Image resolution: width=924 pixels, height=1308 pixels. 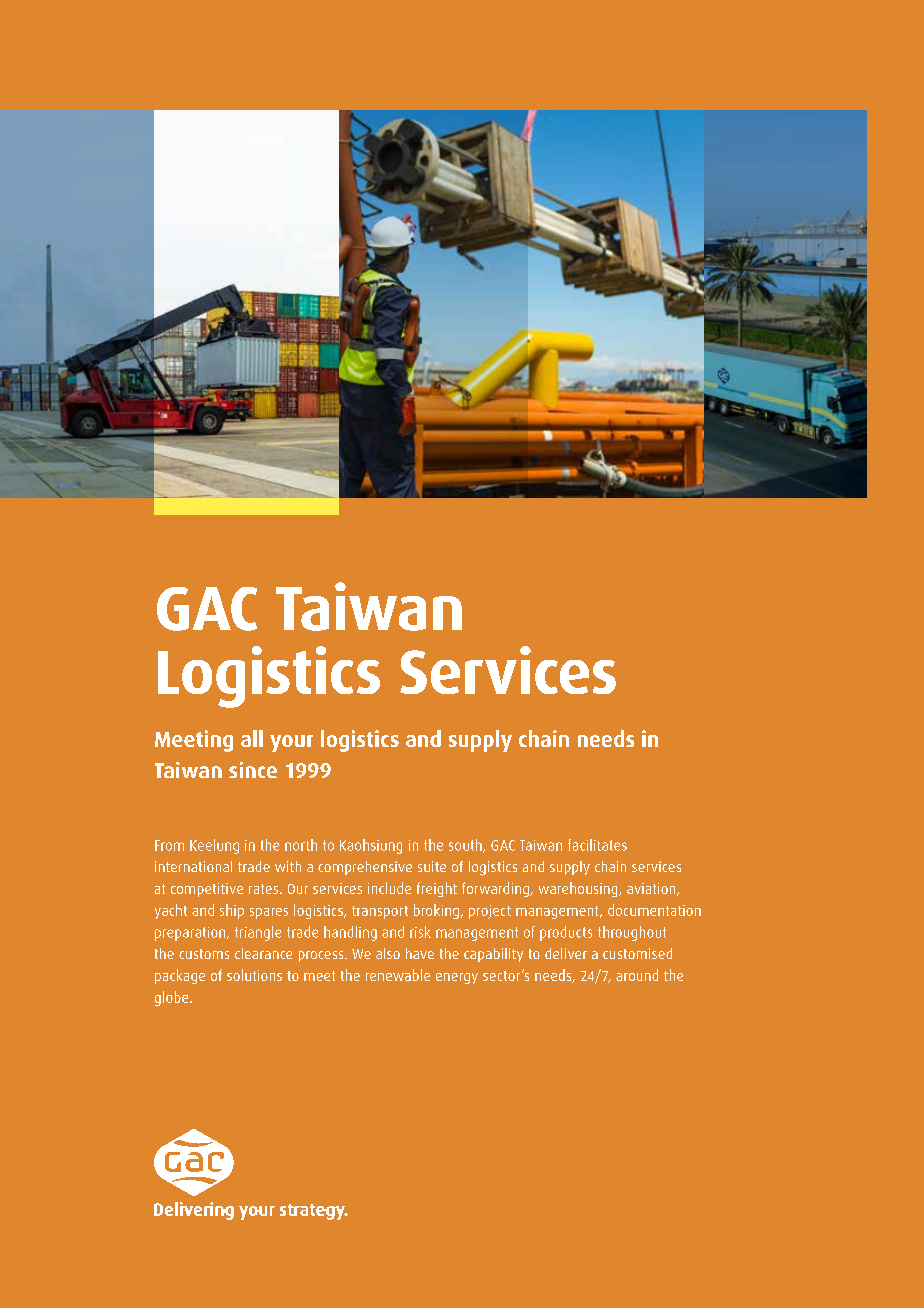 What do you see at coordinates (253, 770) in the screenshot?
I see `since` at bounding box center [253, 770].
